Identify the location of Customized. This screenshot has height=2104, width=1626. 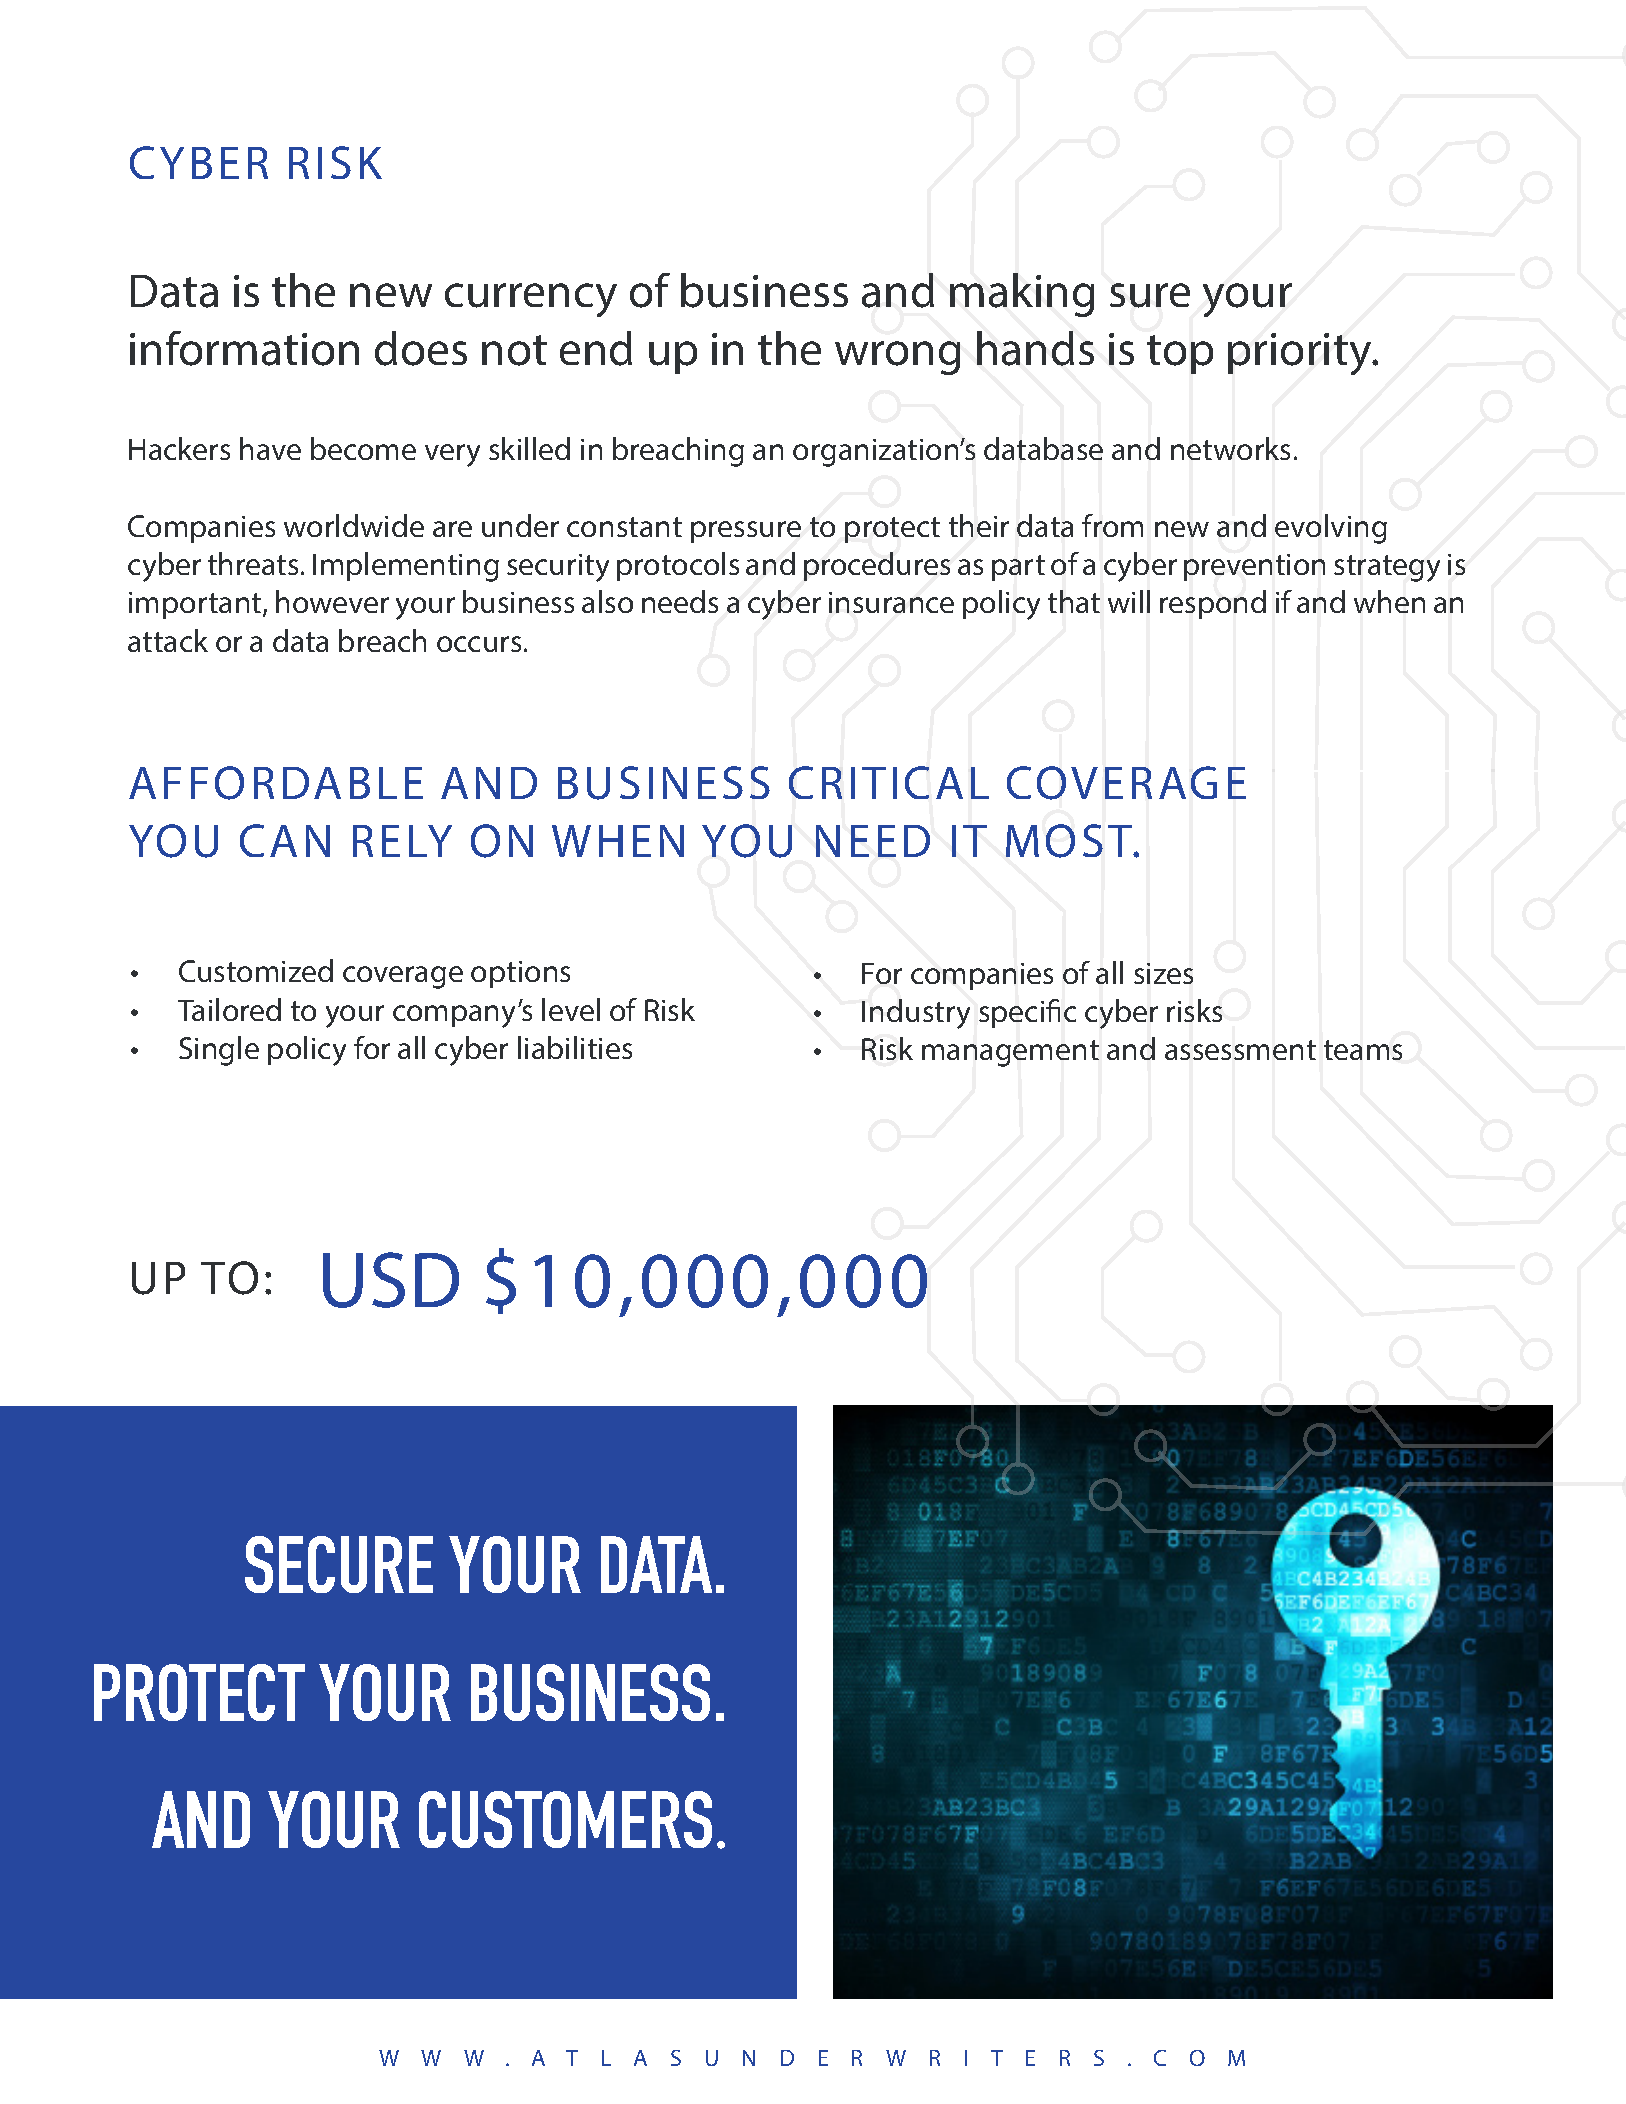
(256, 970).
